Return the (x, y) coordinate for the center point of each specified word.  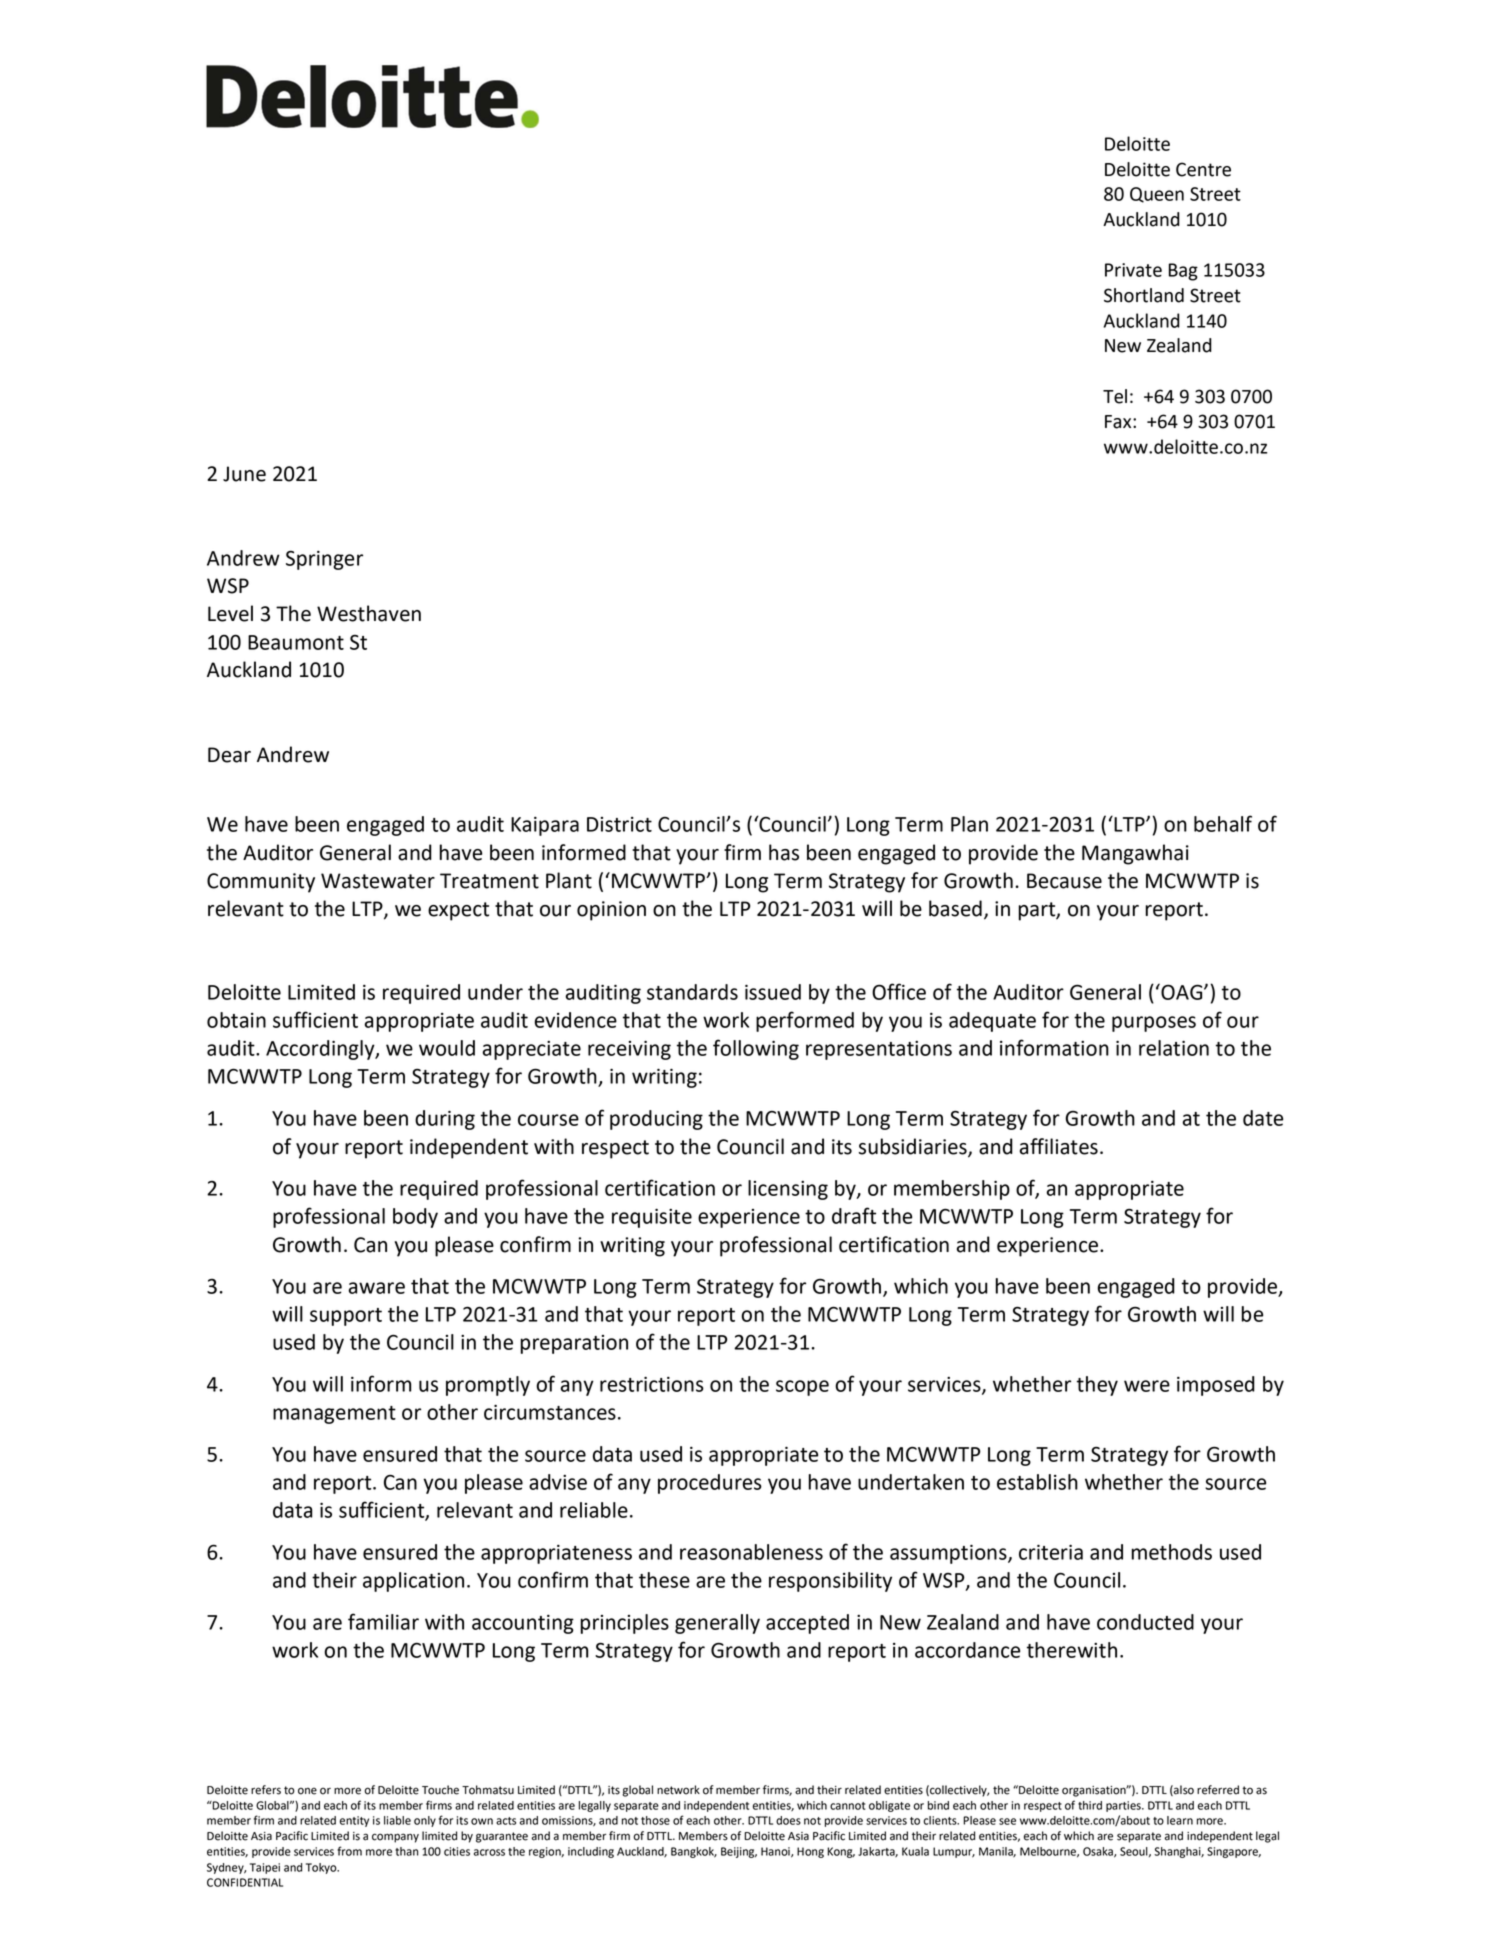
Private (1133, 270)
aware (376, 1288)
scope (802, 1388)
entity (354, 1821)
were (1147, 1386)
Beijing (739, 1852)
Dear (229, 755)
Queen (1157, 195)
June (244, 474)
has (784, 852)
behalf (1223, 823)
